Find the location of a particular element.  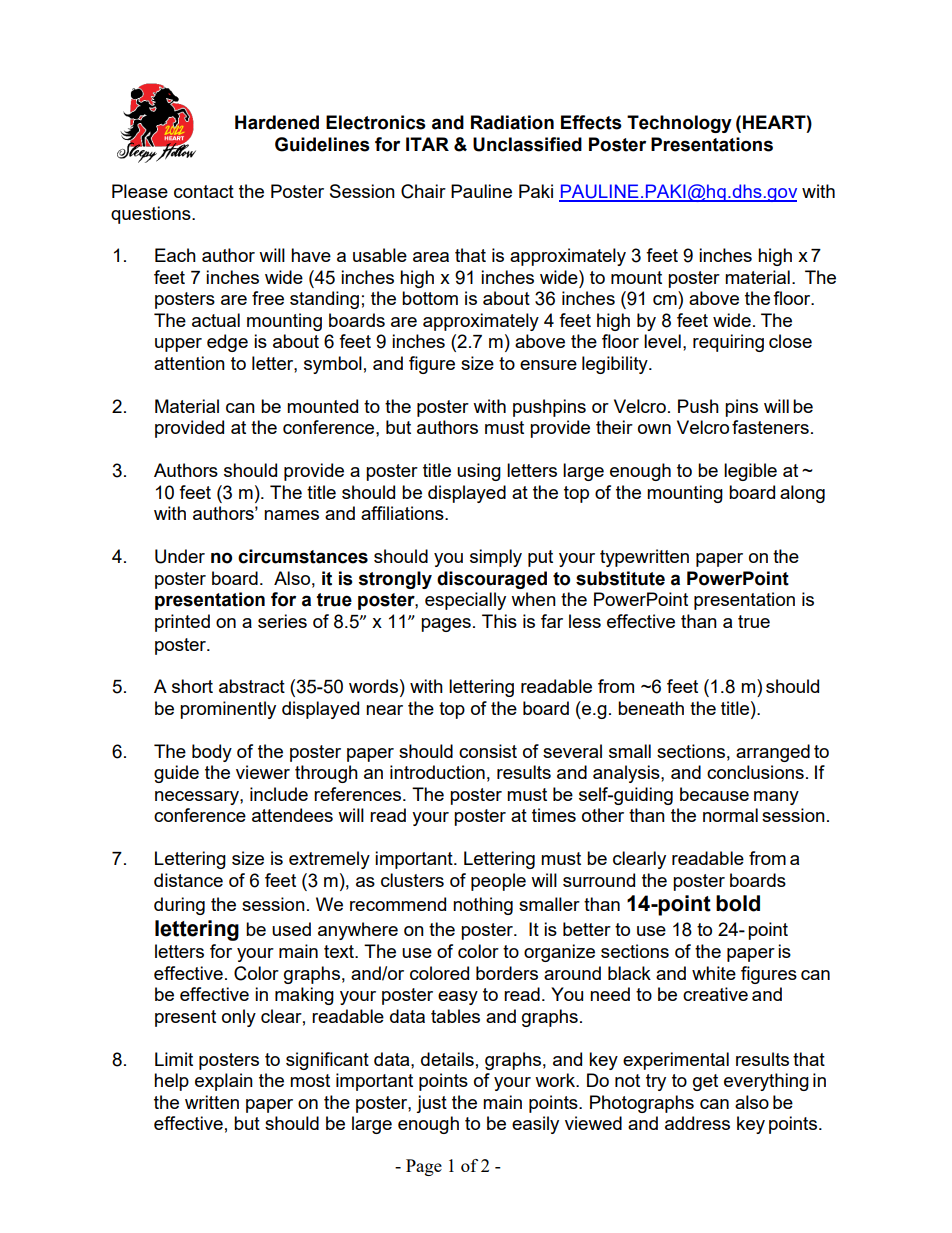

contact is located at coordinates (204, 191).
